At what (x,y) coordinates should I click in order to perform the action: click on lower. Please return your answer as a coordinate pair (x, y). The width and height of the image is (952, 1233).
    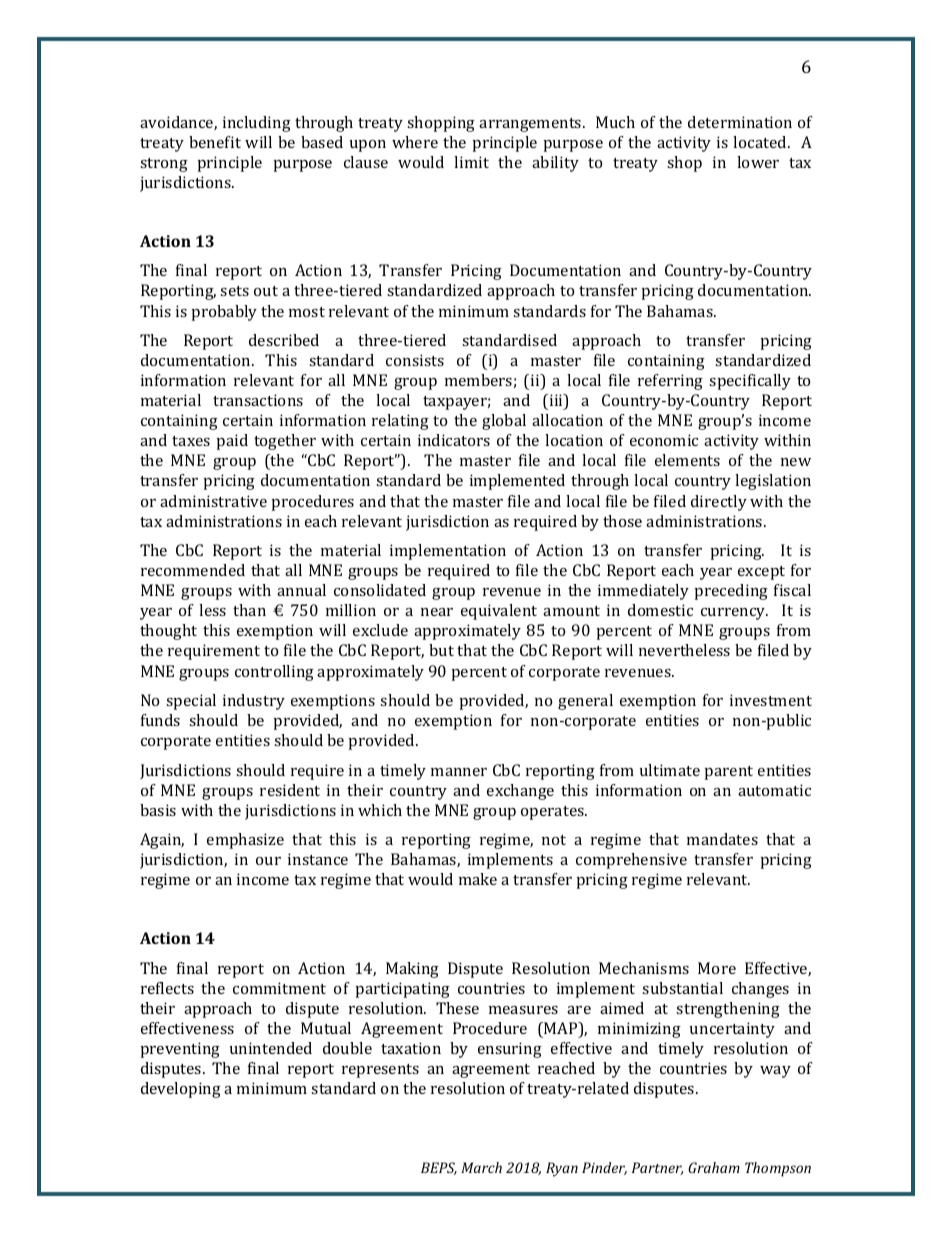
    Looking at the image, I should click on (758, 162).
